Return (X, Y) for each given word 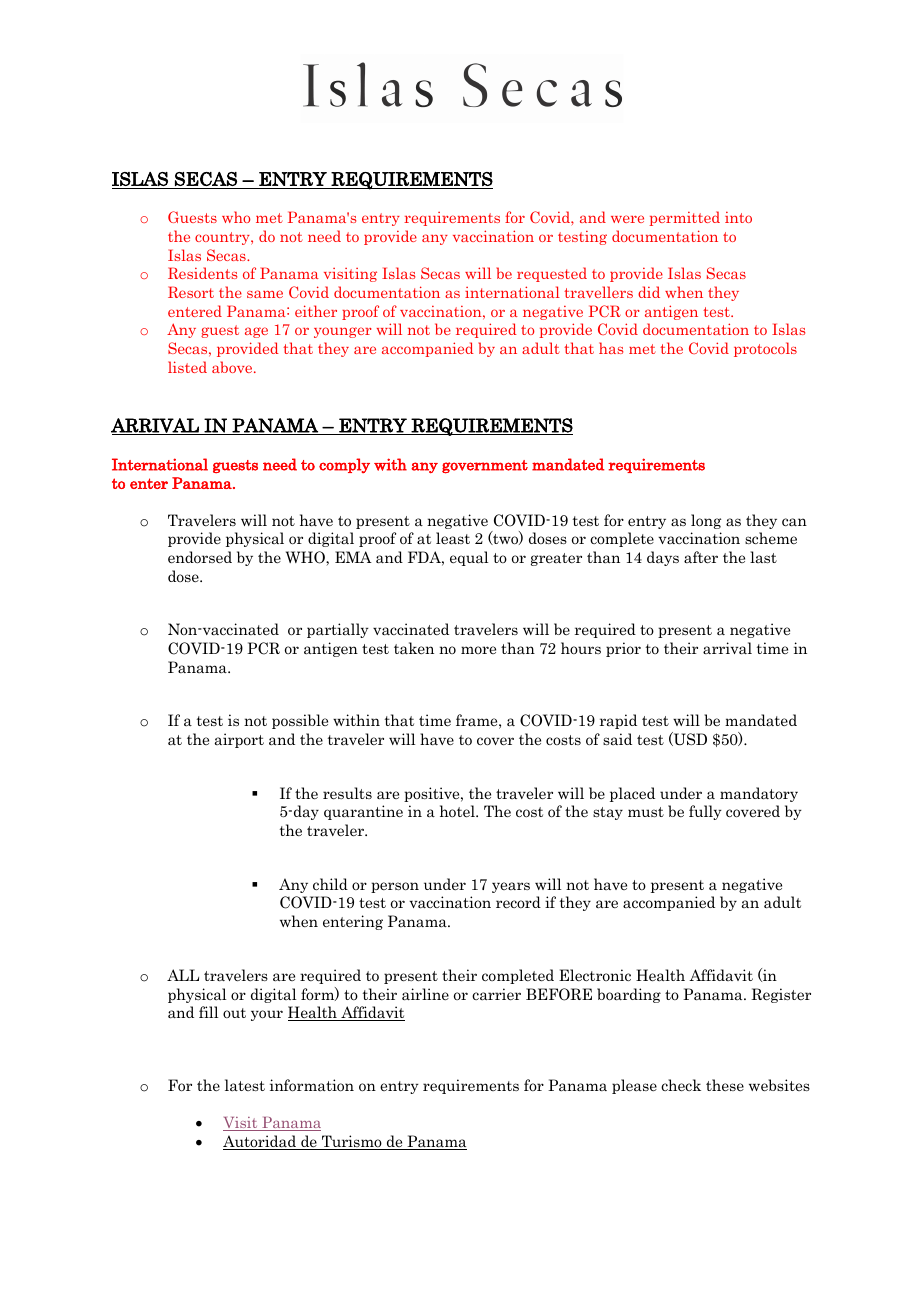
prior (623, 649)
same (265, 294)
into (738, 217)
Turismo (351, 1142)
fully (705, 812)
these (725, 1085)
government (485, 467)
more (478, 650)
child (330, 884)
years (511, 887)
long (706, 521)
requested (552, 274)
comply (344, 465)
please (634, 1086)
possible (300, 721)
